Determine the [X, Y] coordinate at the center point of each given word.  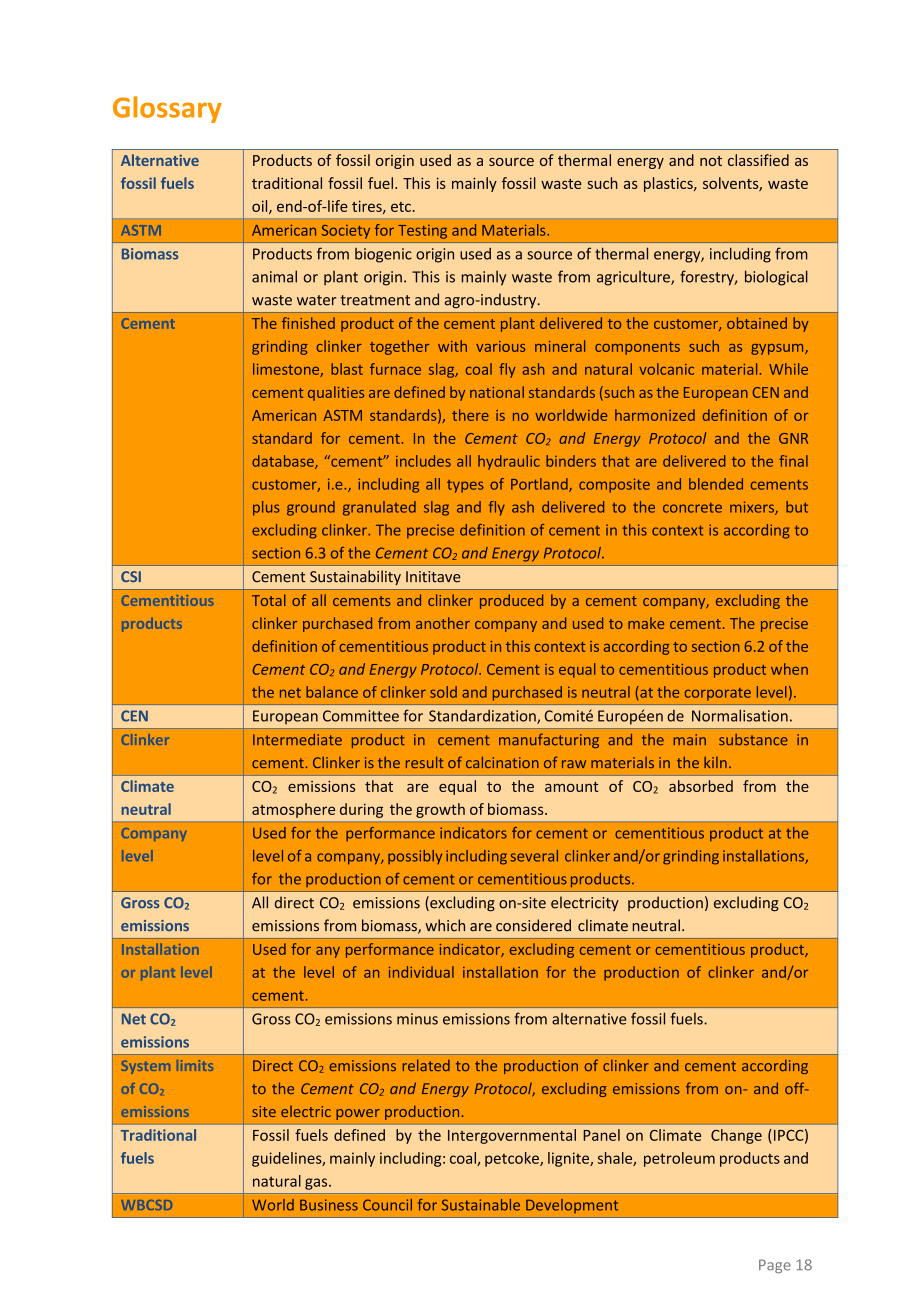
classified [758, 160]
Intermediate [297, 740]
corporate [717, 694]
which [445, 925]
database [284, 462]
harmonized [655, 415]
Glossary [167, 109]
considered [533, 925]
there [470, 415]
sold [443, 692]
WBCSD [146, 1205]
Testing [422, 232]
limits [195, 1065]
